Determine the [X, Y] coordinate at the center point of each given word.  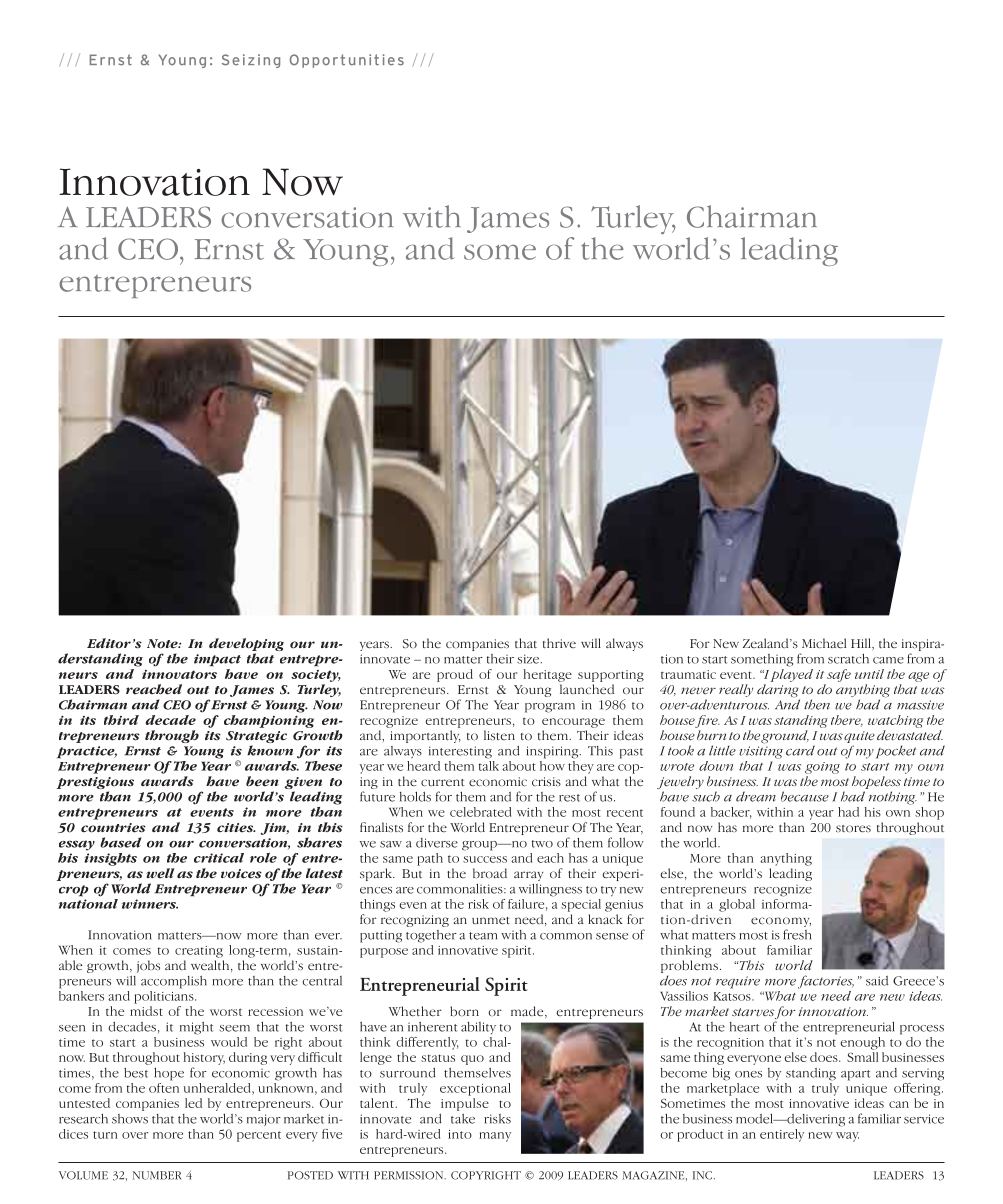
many [495, 1137]
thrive [559, 643]
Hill [862, 643]
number [157, 1175]
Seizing [251, 61]
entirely [782, 1135]
